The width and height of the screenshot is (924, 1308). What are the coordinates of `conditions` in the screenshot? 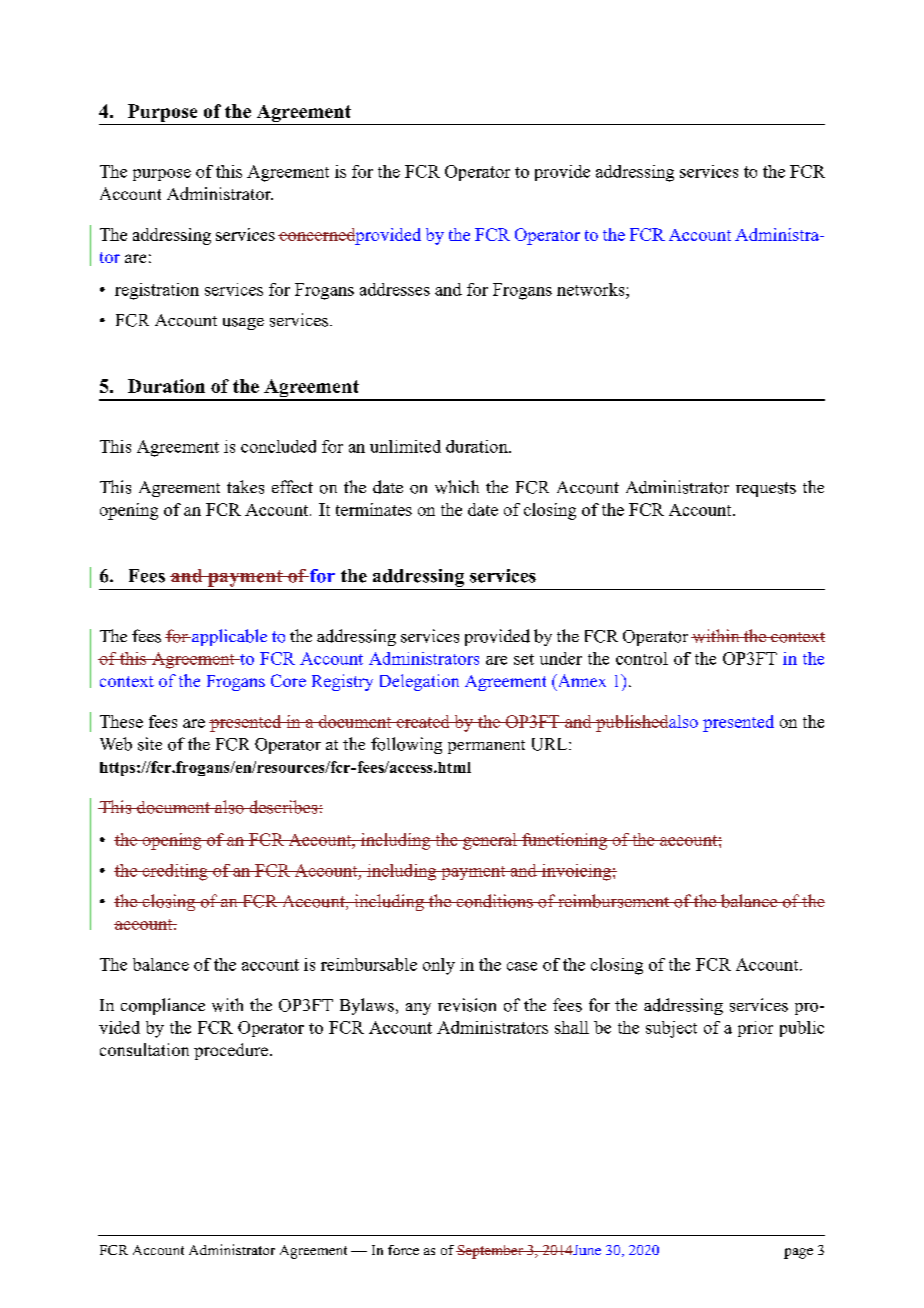 It's located at (494, 901).
